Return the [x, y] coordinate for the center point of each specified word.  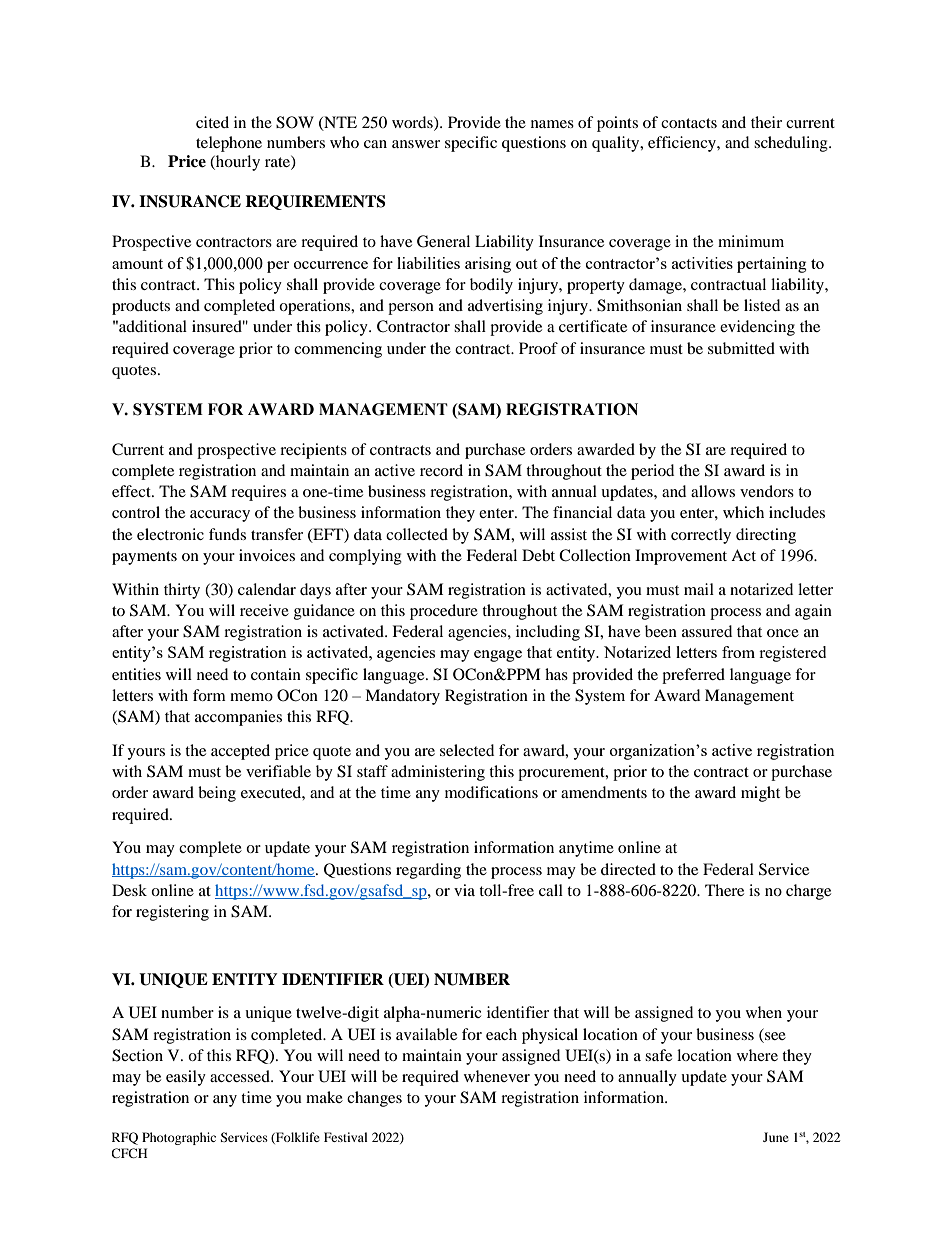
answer [416, 144]
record [441, 470]
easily [186, 1078]
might [760, 794]
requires [258, 493]
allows [713, 491]
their [766, 122]
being [217, 794]
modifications [491, 792]
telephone [229, 144]
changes [374, 1099]
